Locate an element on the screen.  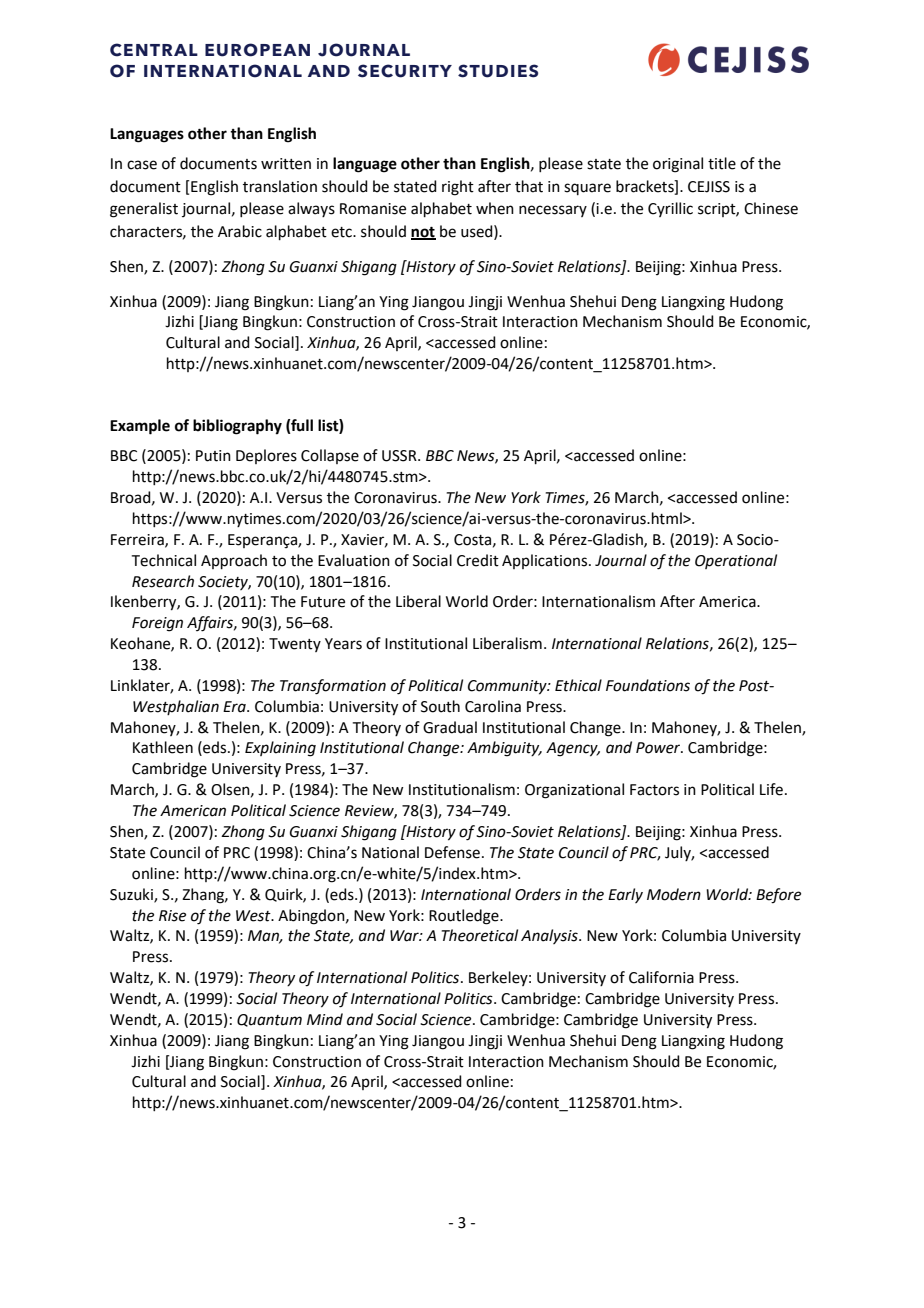
title is located at coordinates (722, 163).
